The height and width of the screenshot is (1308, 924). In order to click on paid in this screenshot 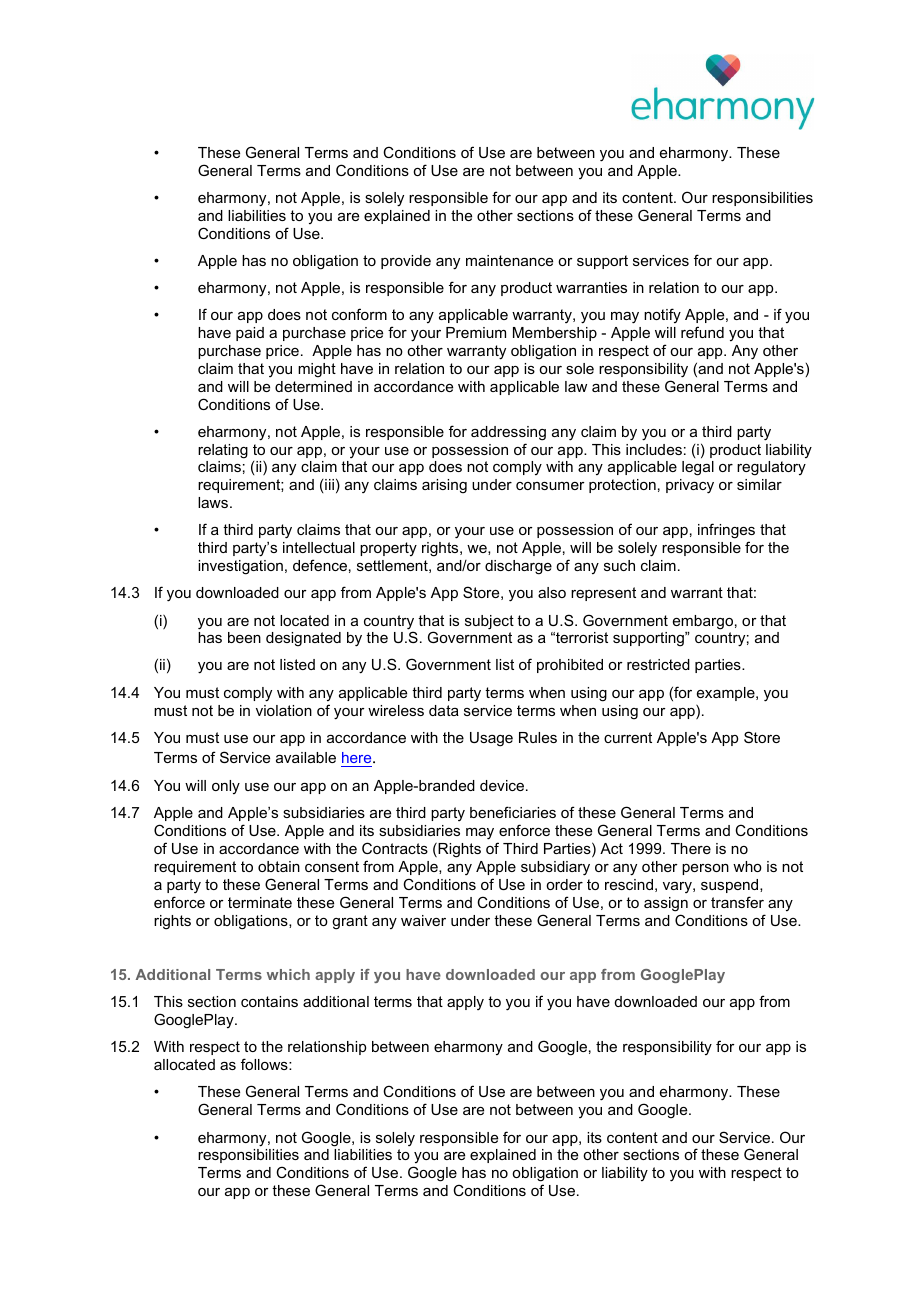, I will do `click(250, 334)`.
